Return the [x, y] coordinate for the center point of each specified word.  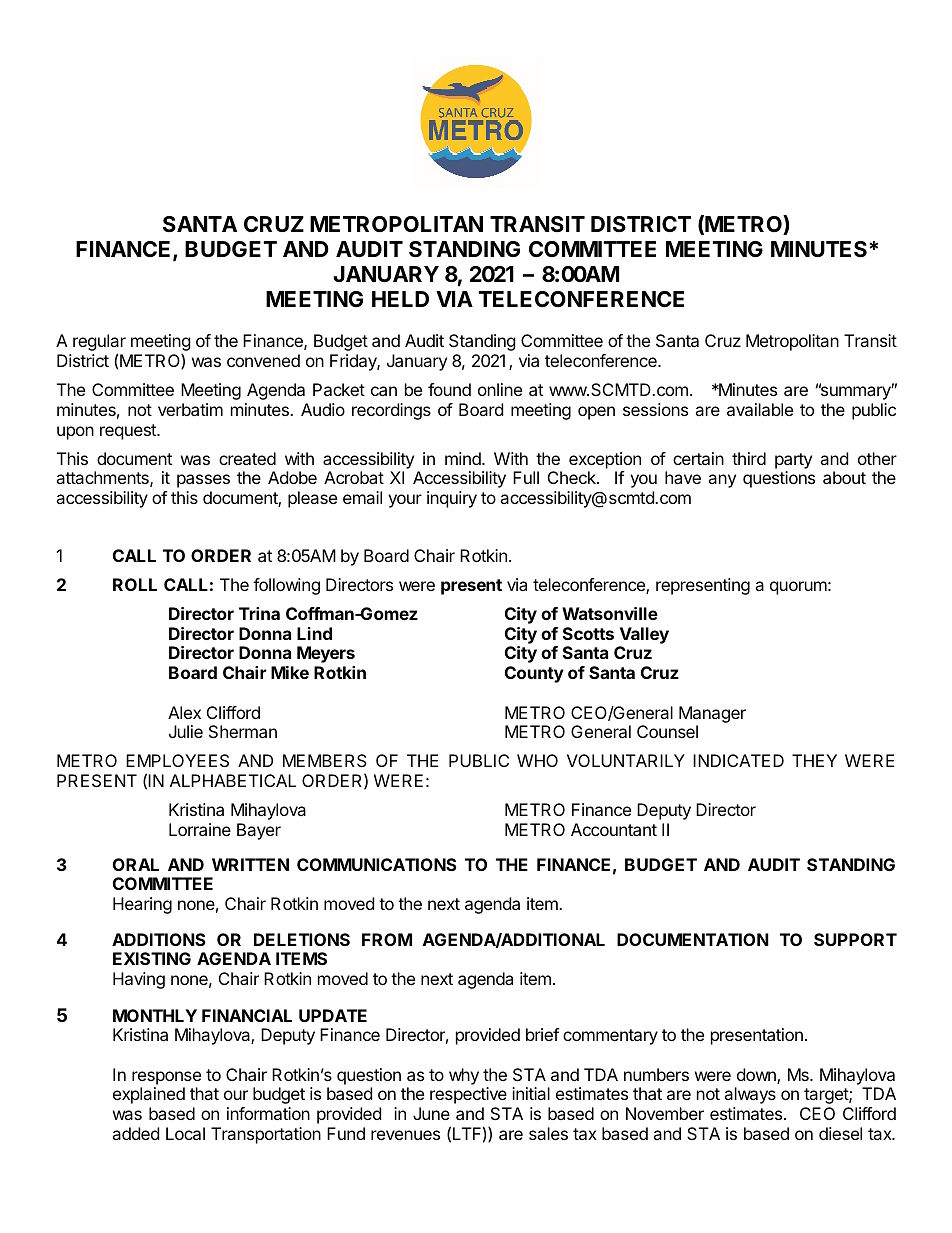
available [760, 409]
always [750, 1095]
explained [149, 1095]
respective [468, 1095]
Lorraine [200, 829]
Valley [644, 635]
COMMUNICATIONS [377, 864]
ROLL [135, 584]
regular [99, 344]
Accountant [614, 829]
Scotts [588, 633]
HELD [400, 299]
